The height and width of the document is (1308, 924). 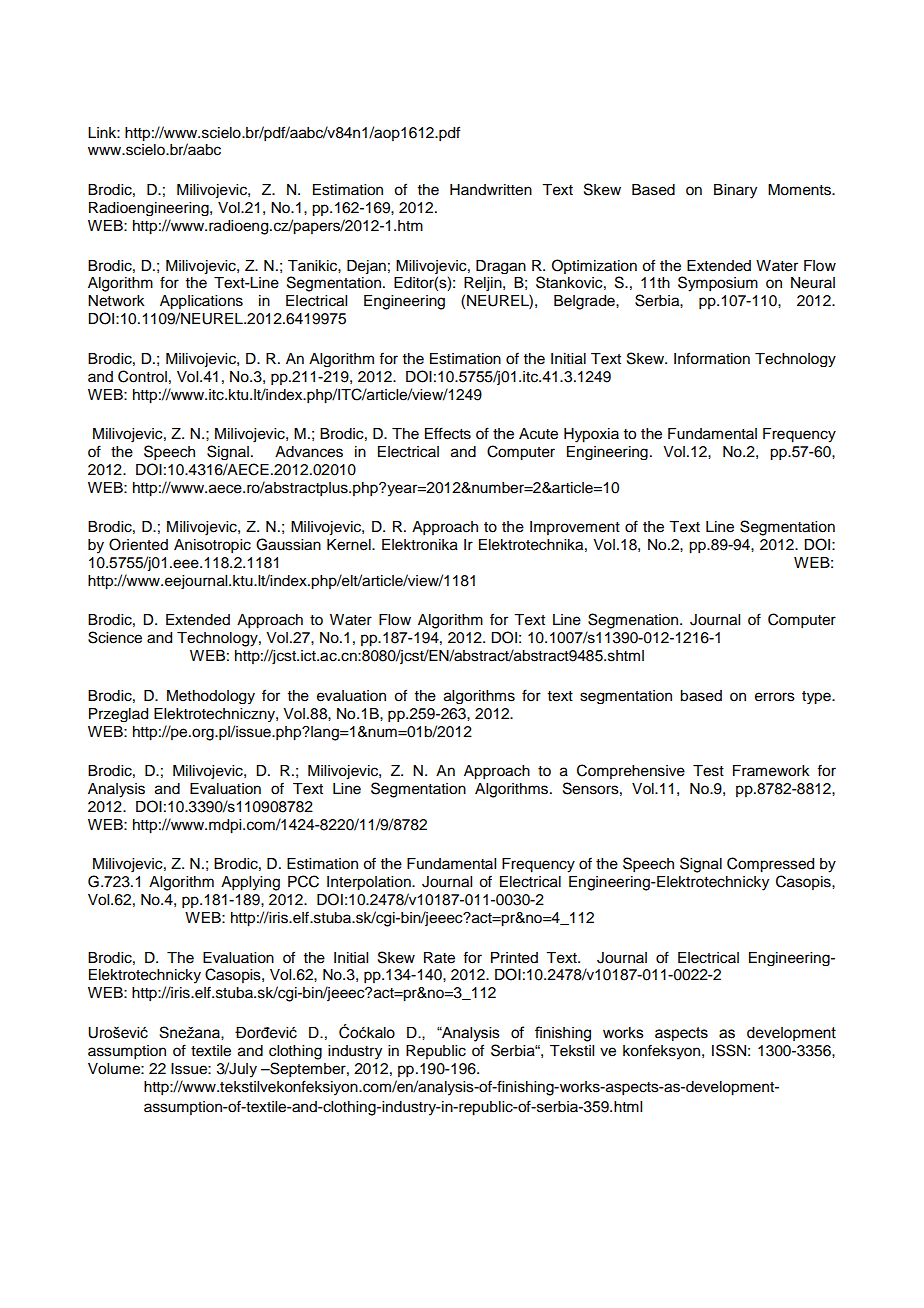 What do you see at coordinates (350, 545) in the document?
I see `Kernel` at bounding box center [350, 545].
